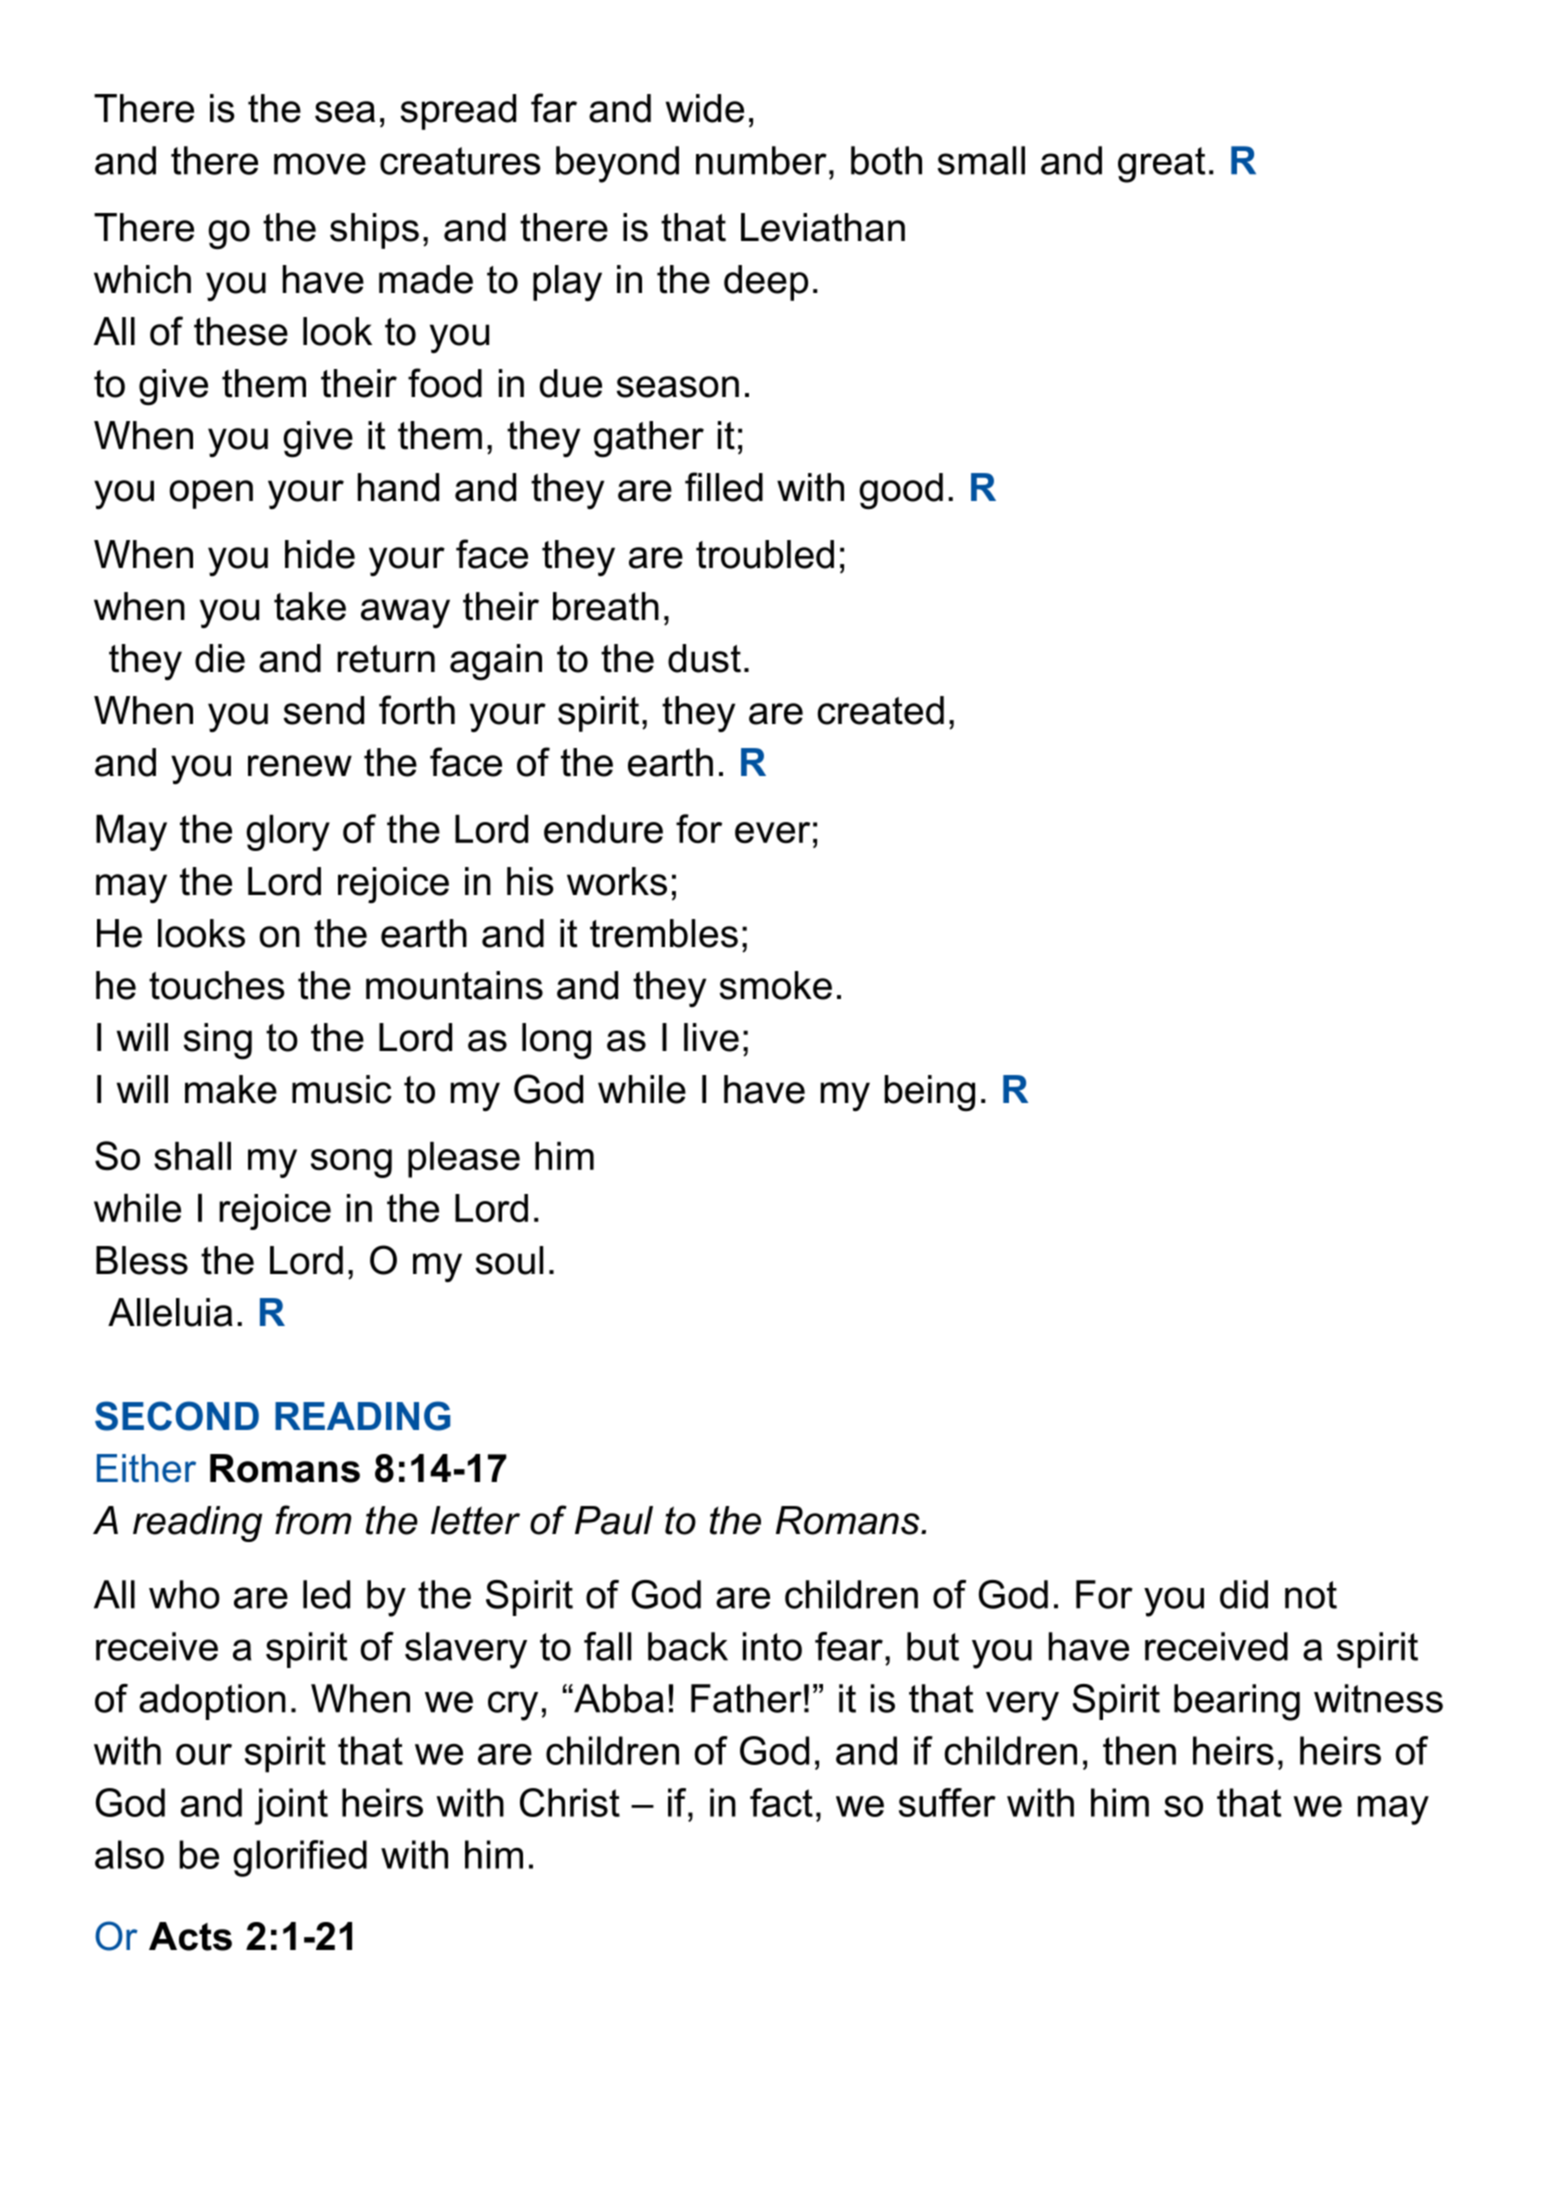  What do you see at coordinates (320, 164) in the document?
I see `move` at bounding box center [320, 164].
